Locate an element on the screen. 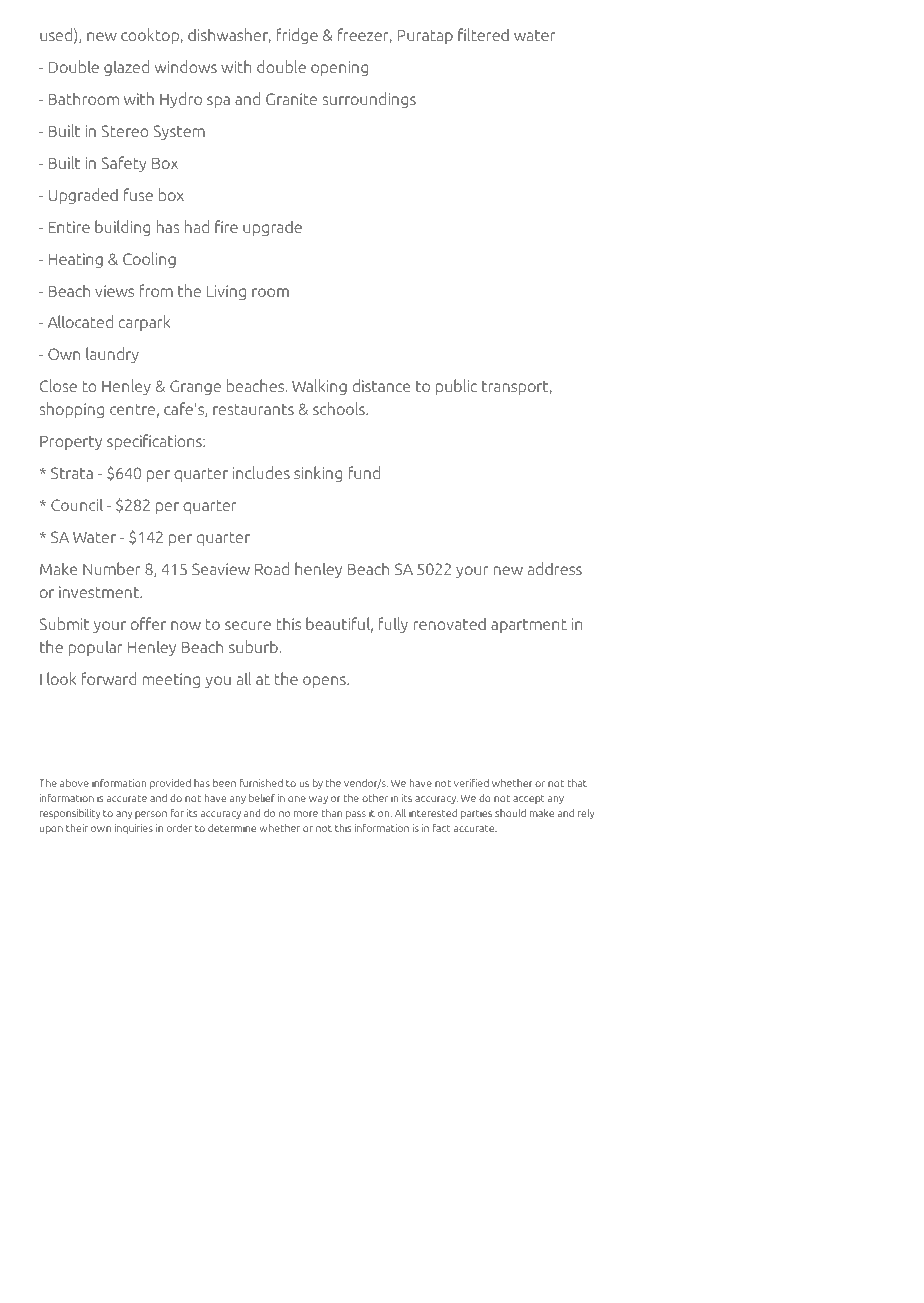 The width and height of the screenshot is (924, 1303). Number is located at coordinates (112, 568).
